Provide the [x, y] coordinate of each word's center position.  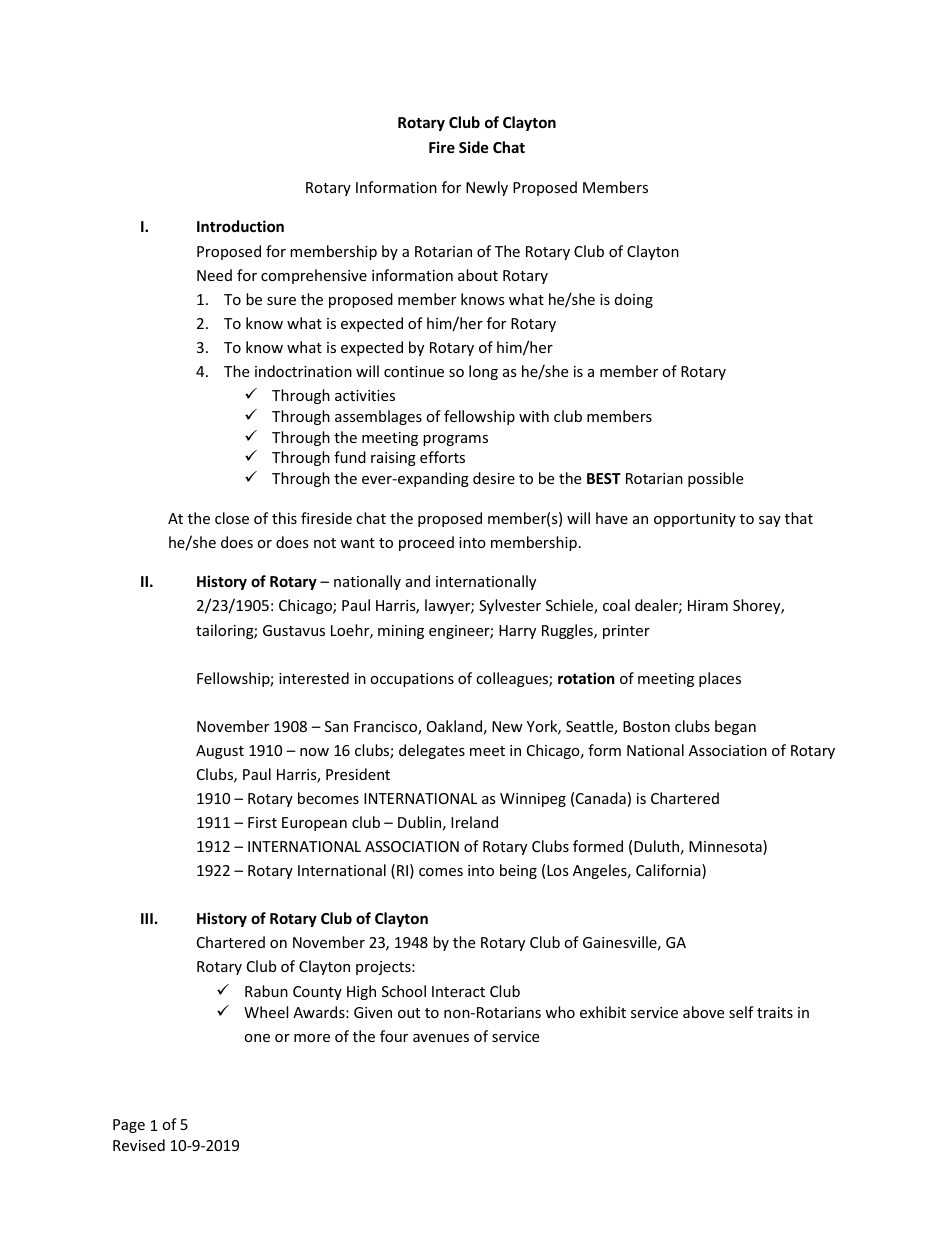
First [262, 822]
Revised [139, 1145]
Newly [487, 188]
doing [634, 300]
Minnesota [726, 847]
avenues [441, 1038]
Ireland [474, 822]
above [703, 1012]
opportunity [695, 520]
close [232, 518]
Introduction [240, 226]
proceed [426, 543]
